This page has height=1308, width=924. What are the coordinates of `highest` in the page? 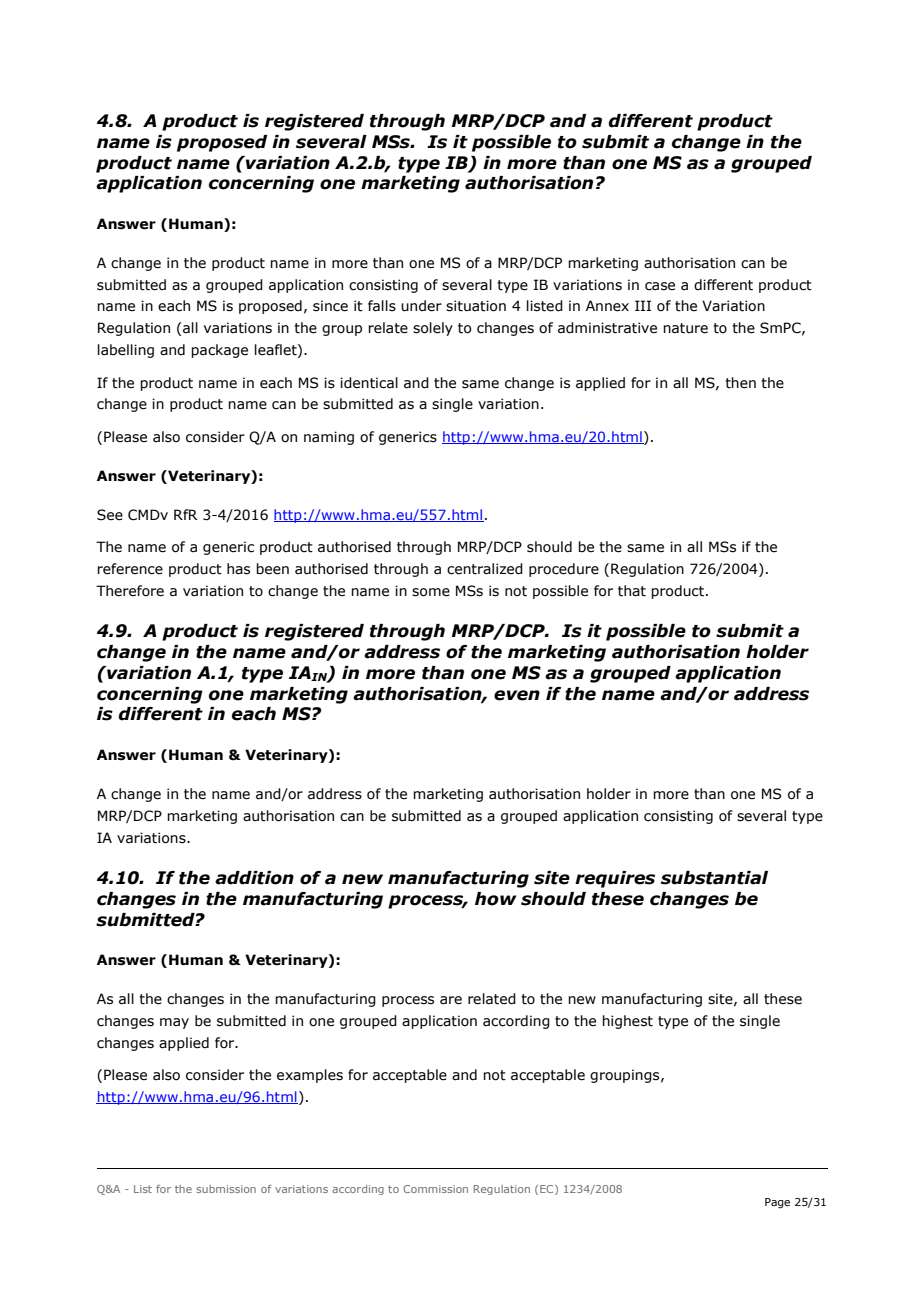 It's located at (627, 1022).
